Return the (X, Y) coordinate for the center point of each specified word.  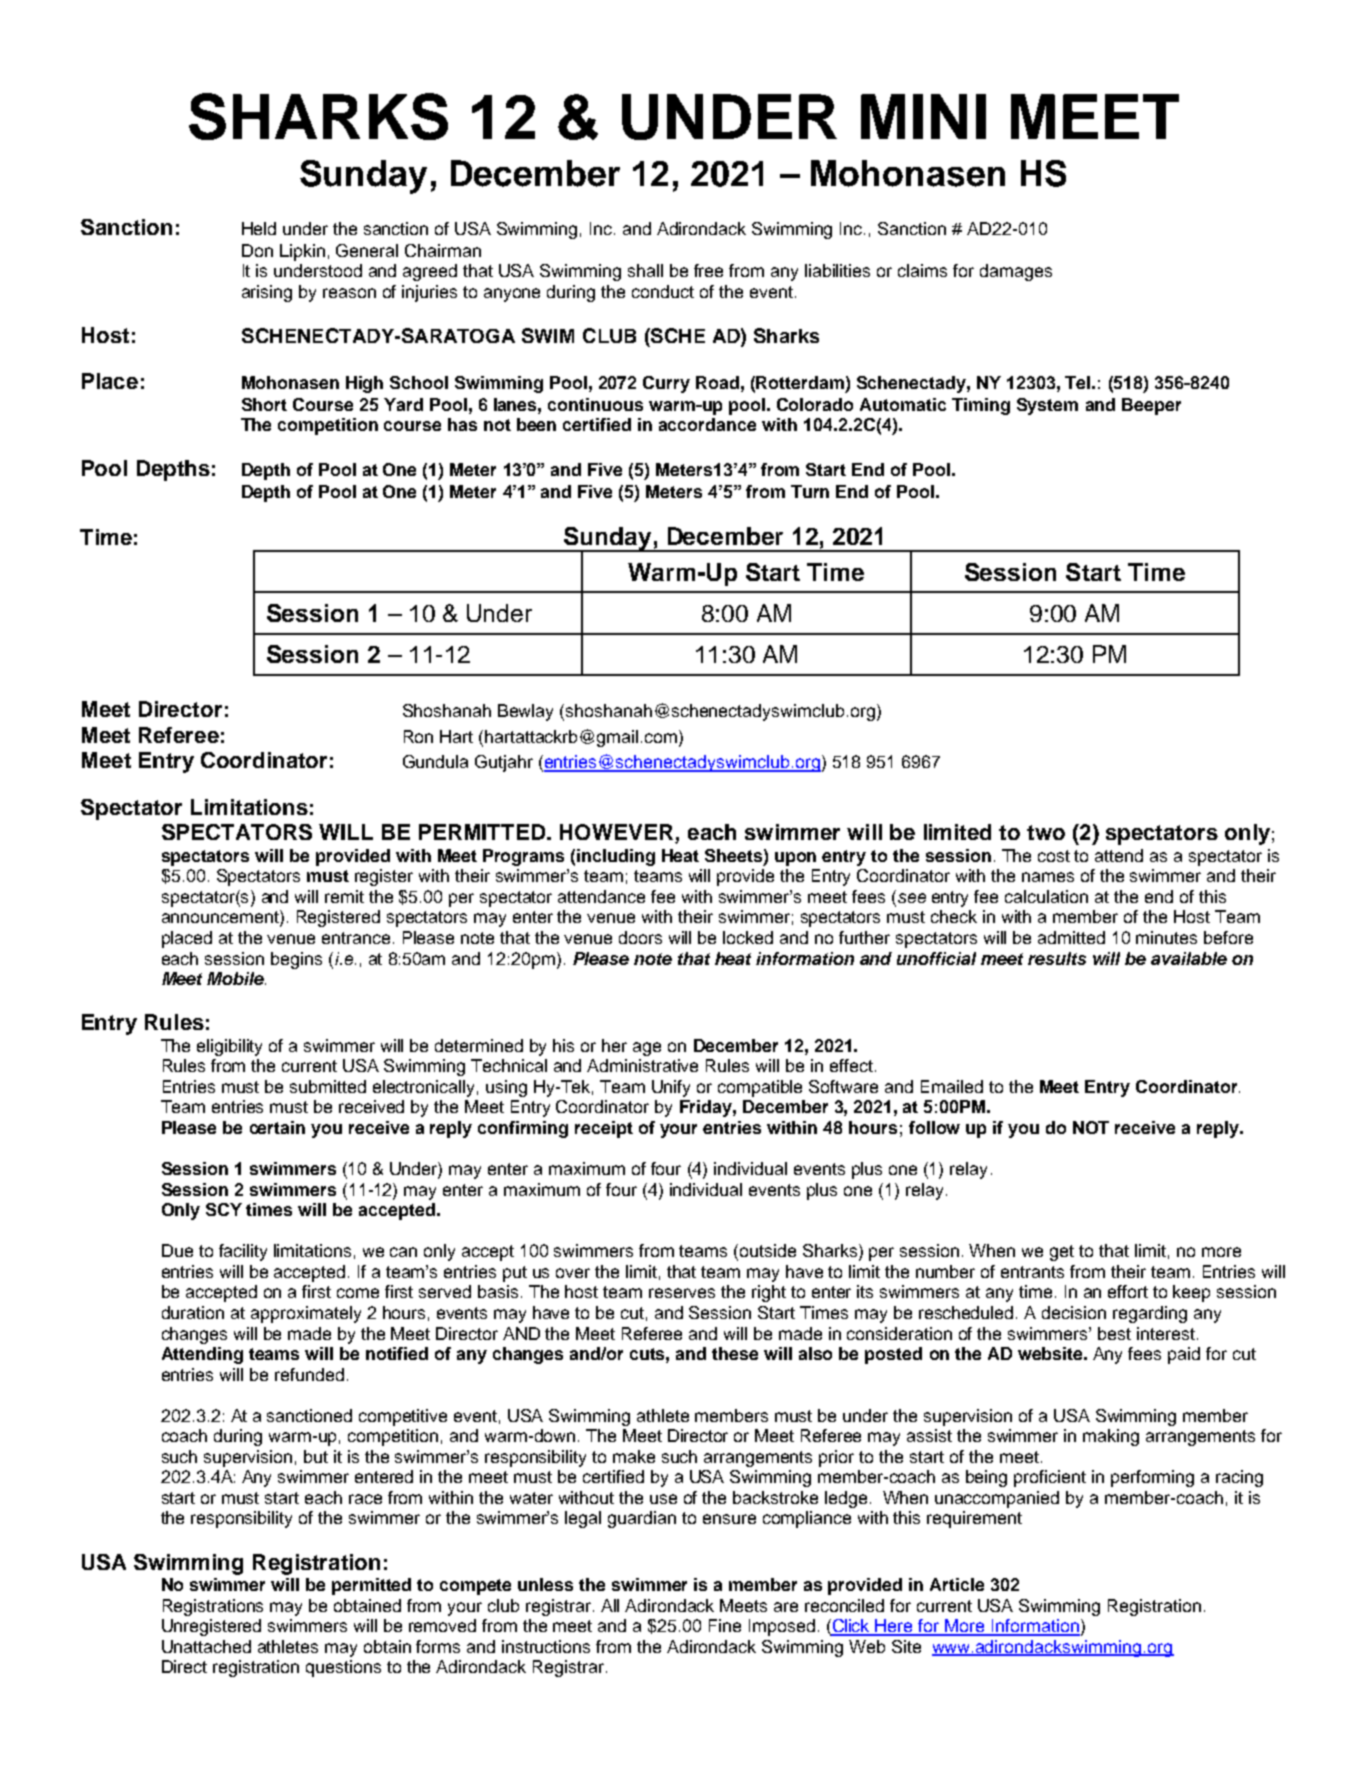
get (1062, 1253)
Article (957, 1584)
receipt (604, 1129)
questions (343, 1668)
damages (1016, 272)
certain (277, 1127)
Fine (725, 1625)
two (1046, 832)
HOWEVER (618, 833)
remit (344, 896)
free (708, 270)
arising (267, 293)
